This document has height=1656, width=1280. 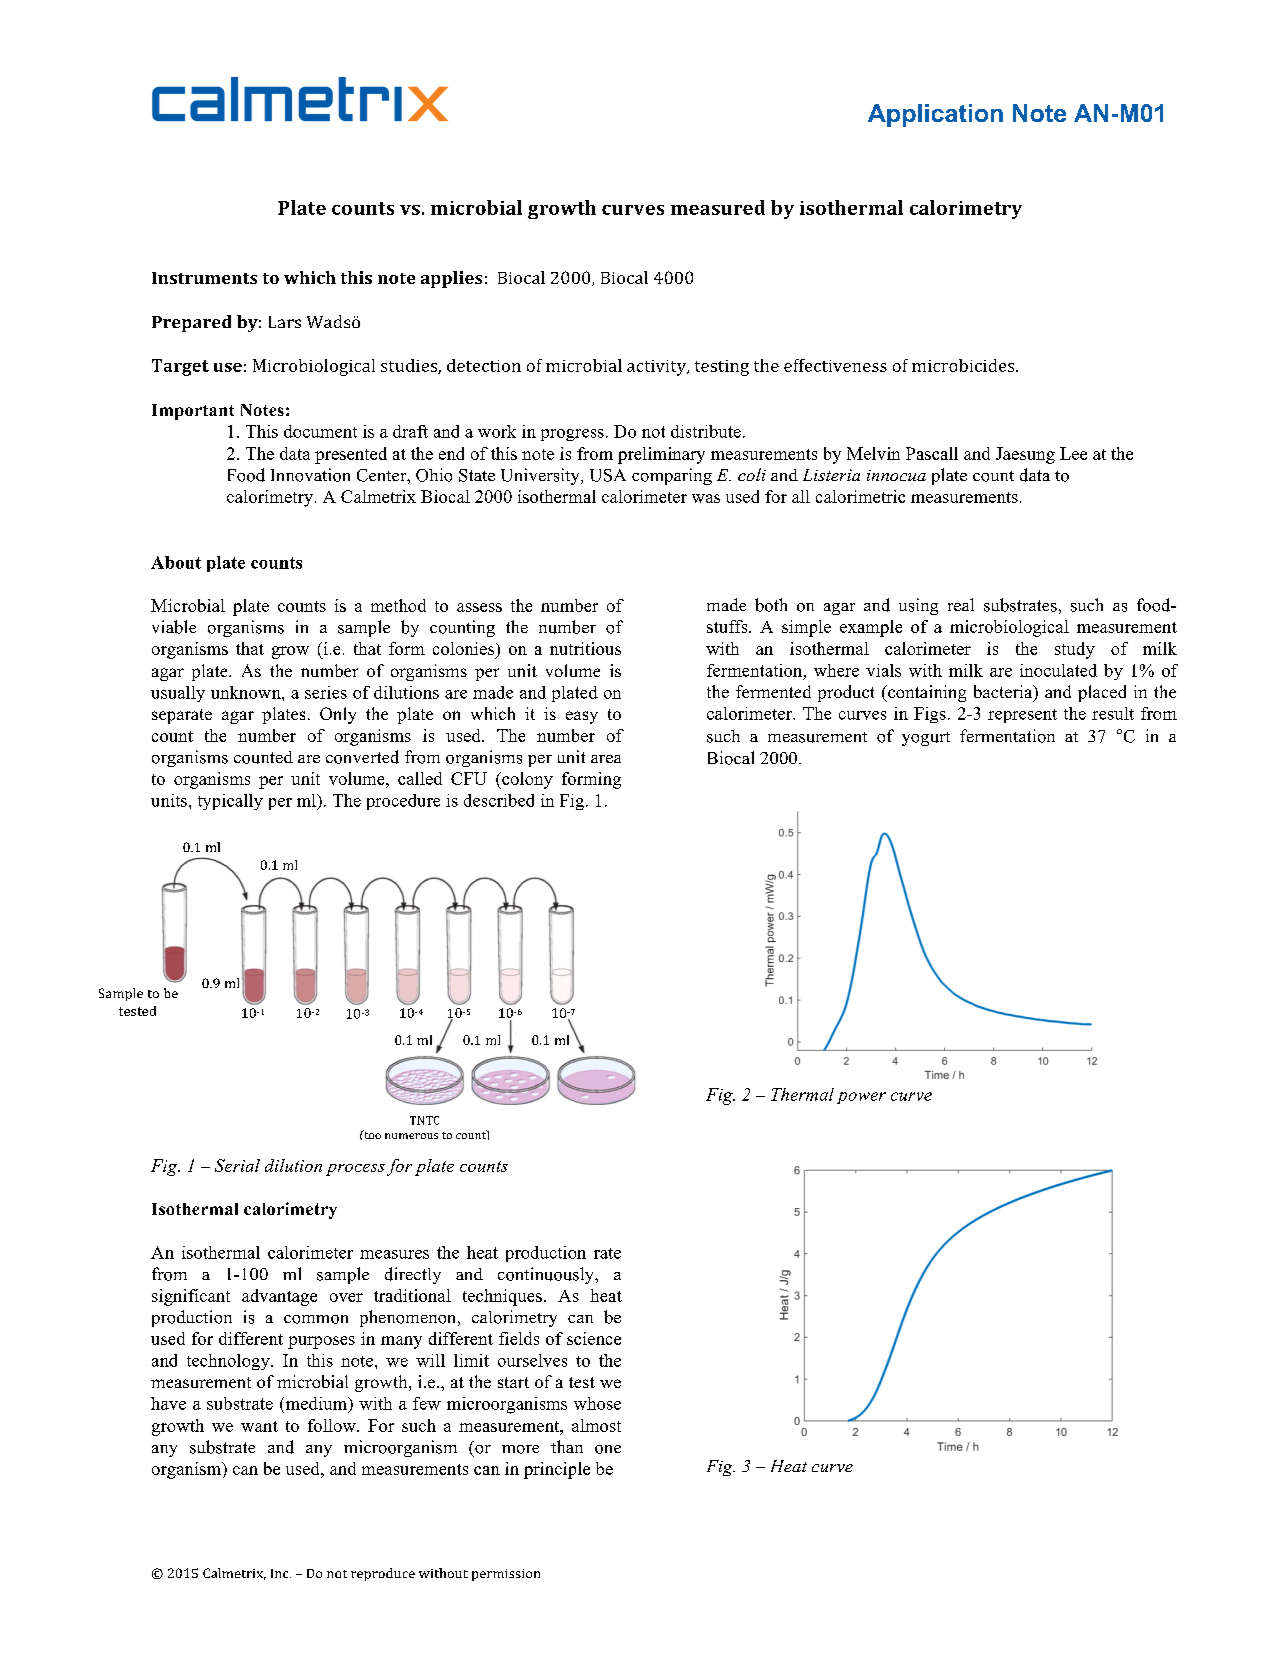 I want to click on Melvin, so click(x=873, y=453).
